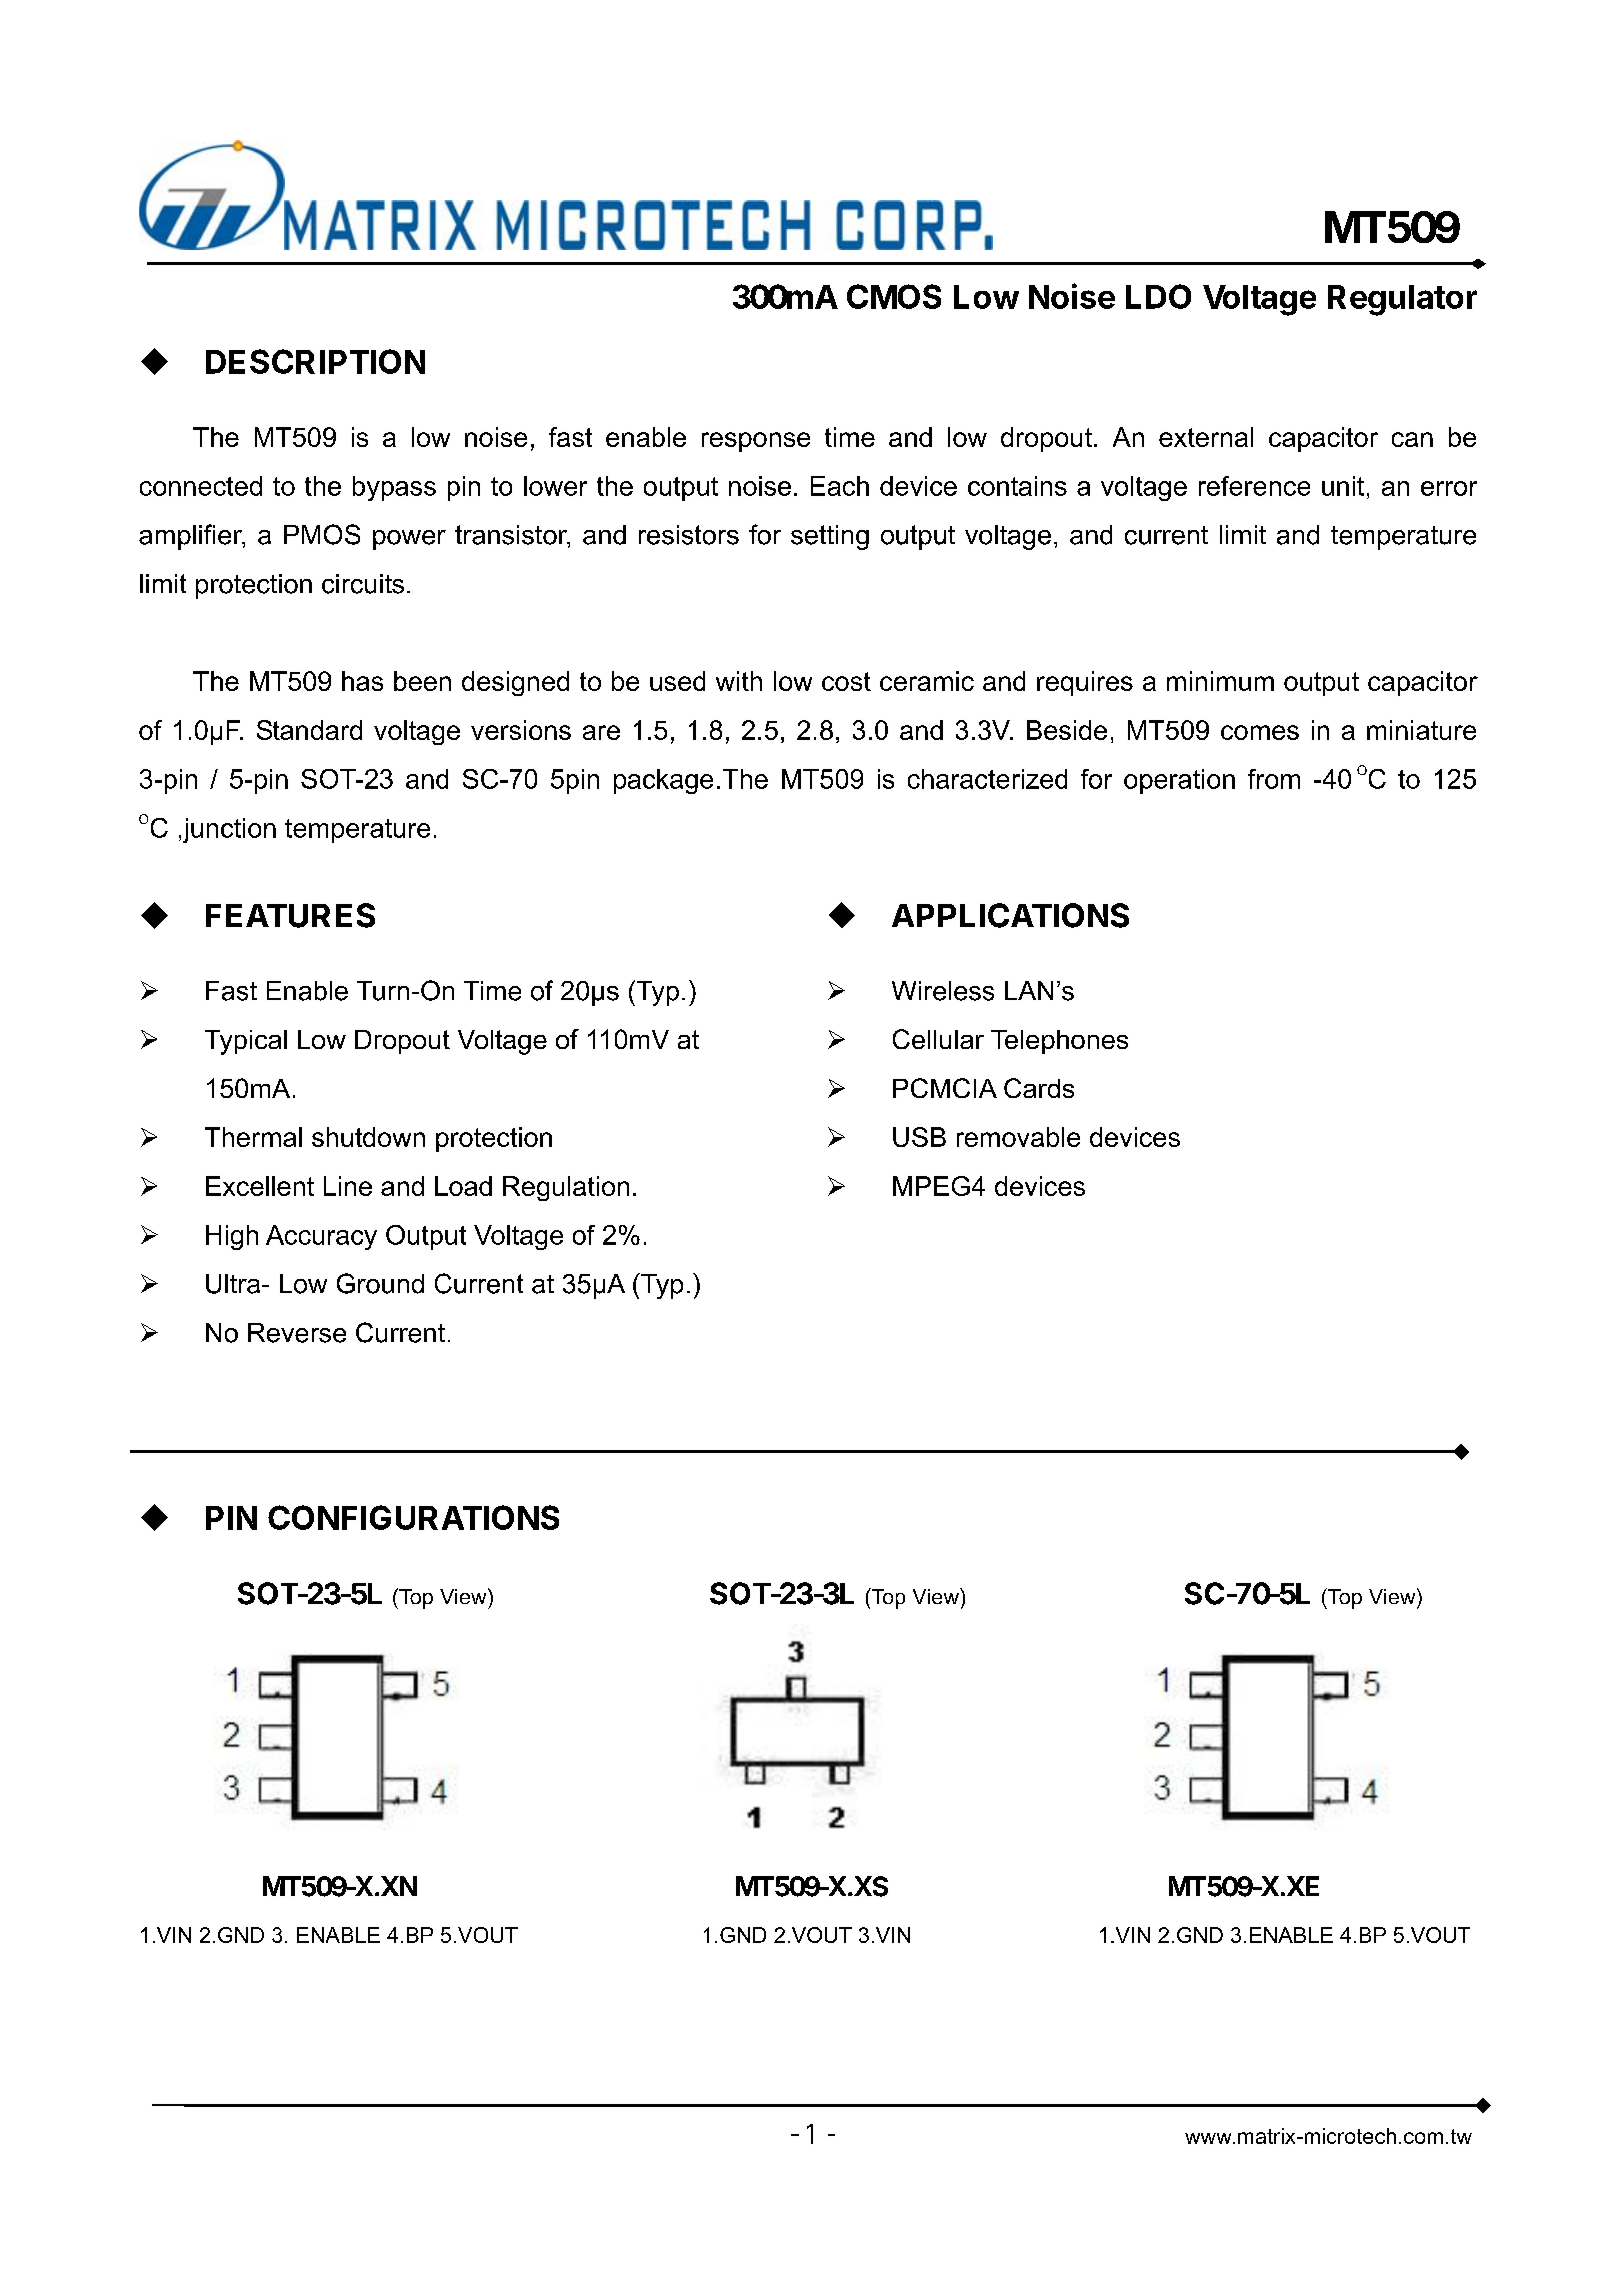 The width and height of the image is (1615, 2285). Describe the element at coordinates (1402, 300) in the image. I see `Regulator` at that location.
